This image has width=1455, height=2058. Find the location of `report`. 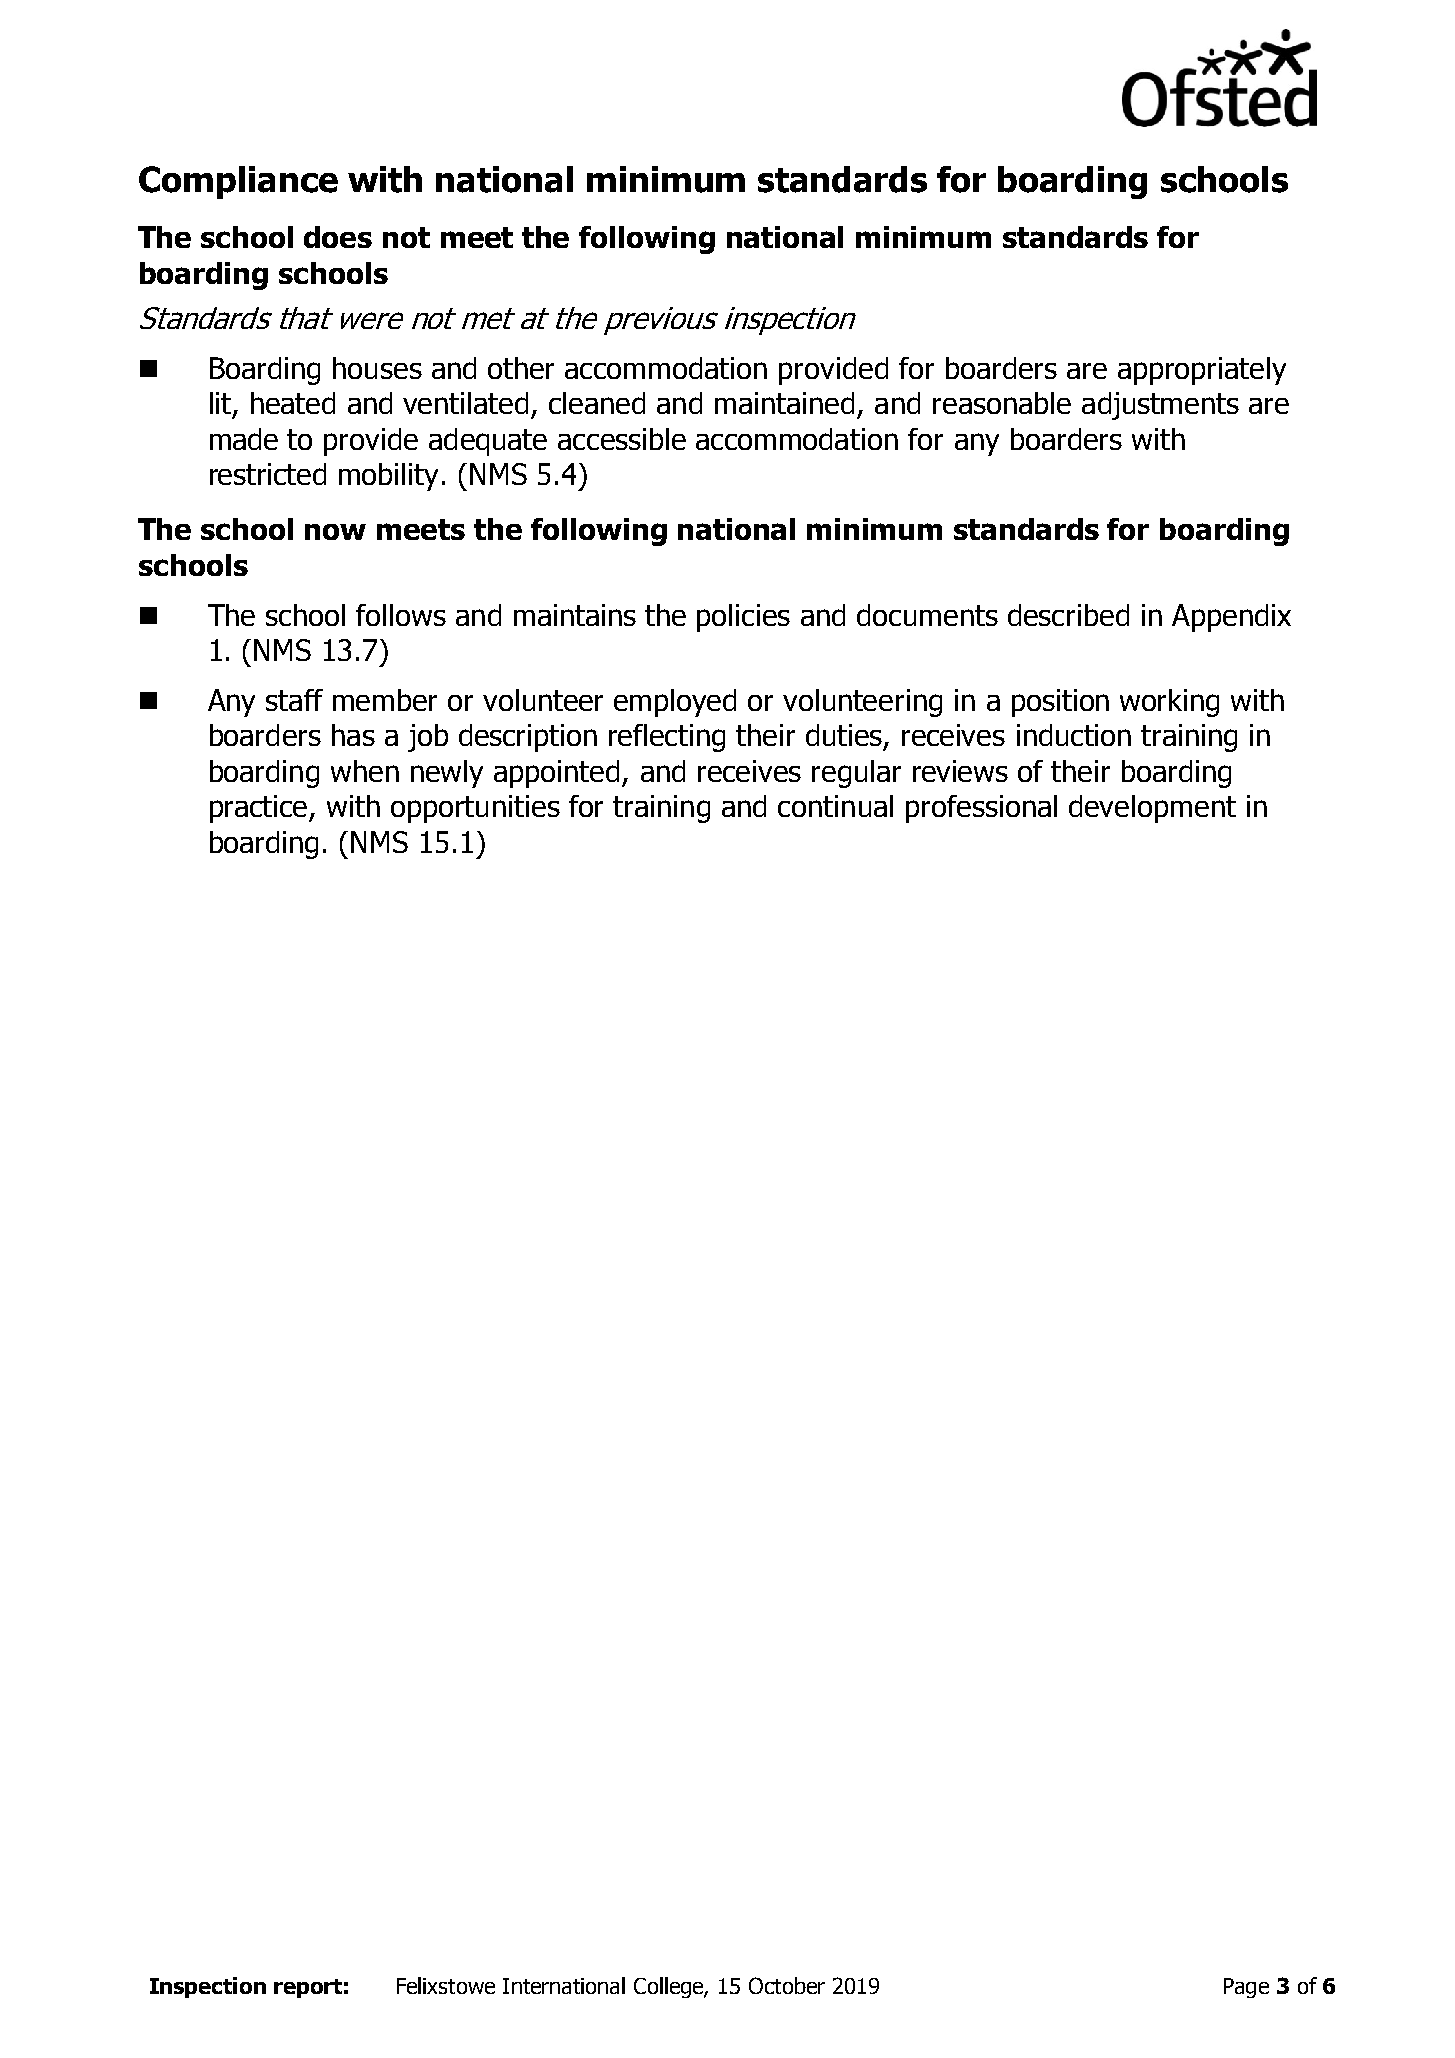

report is located at coordinates (308, 1988).
